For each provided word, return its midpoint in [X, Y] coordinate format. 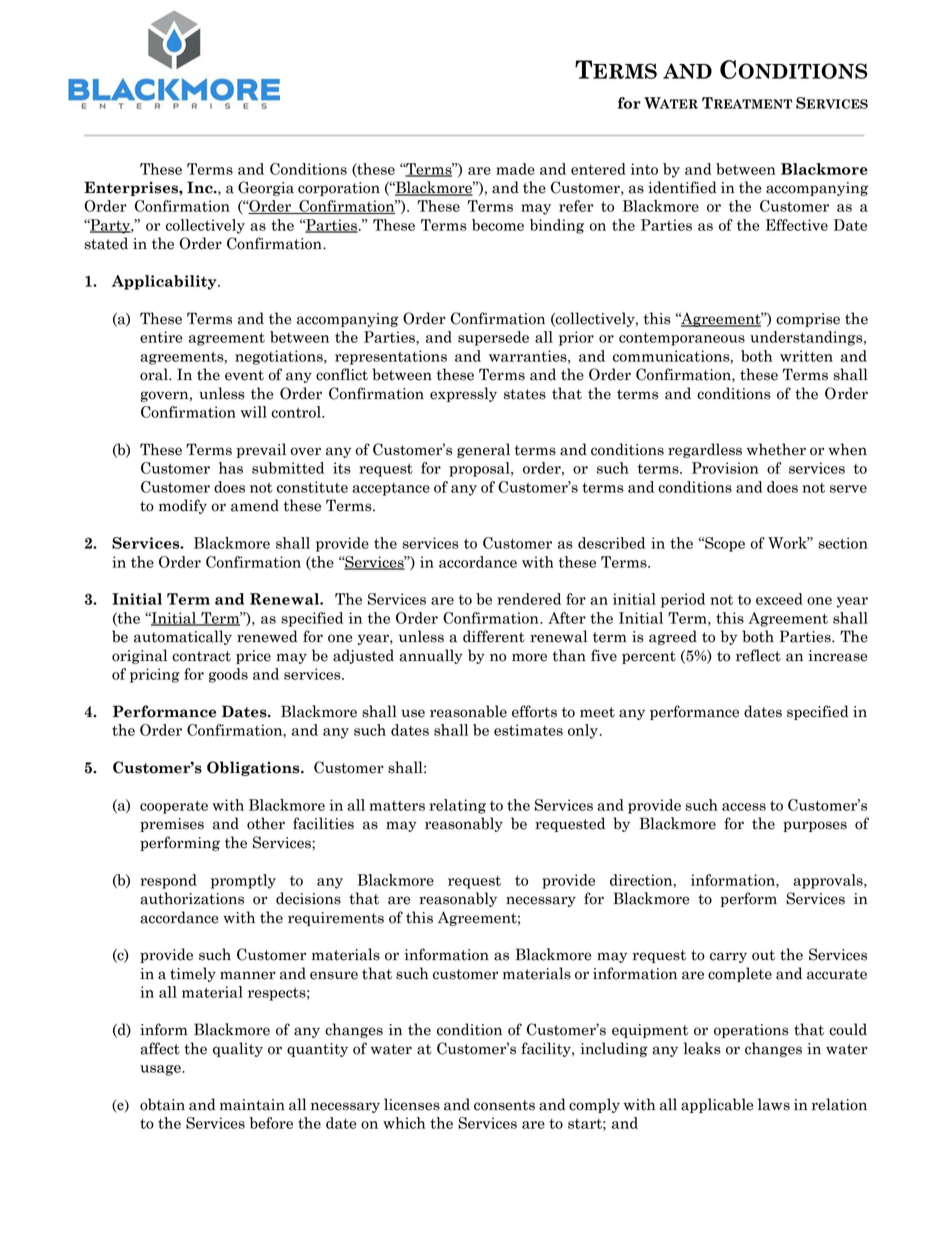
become [498, 225]
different [494, 636]
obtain [162, 1104]
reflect [758, 655]
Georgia [266, 188]
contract [201, 656]
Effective [797, 225]
